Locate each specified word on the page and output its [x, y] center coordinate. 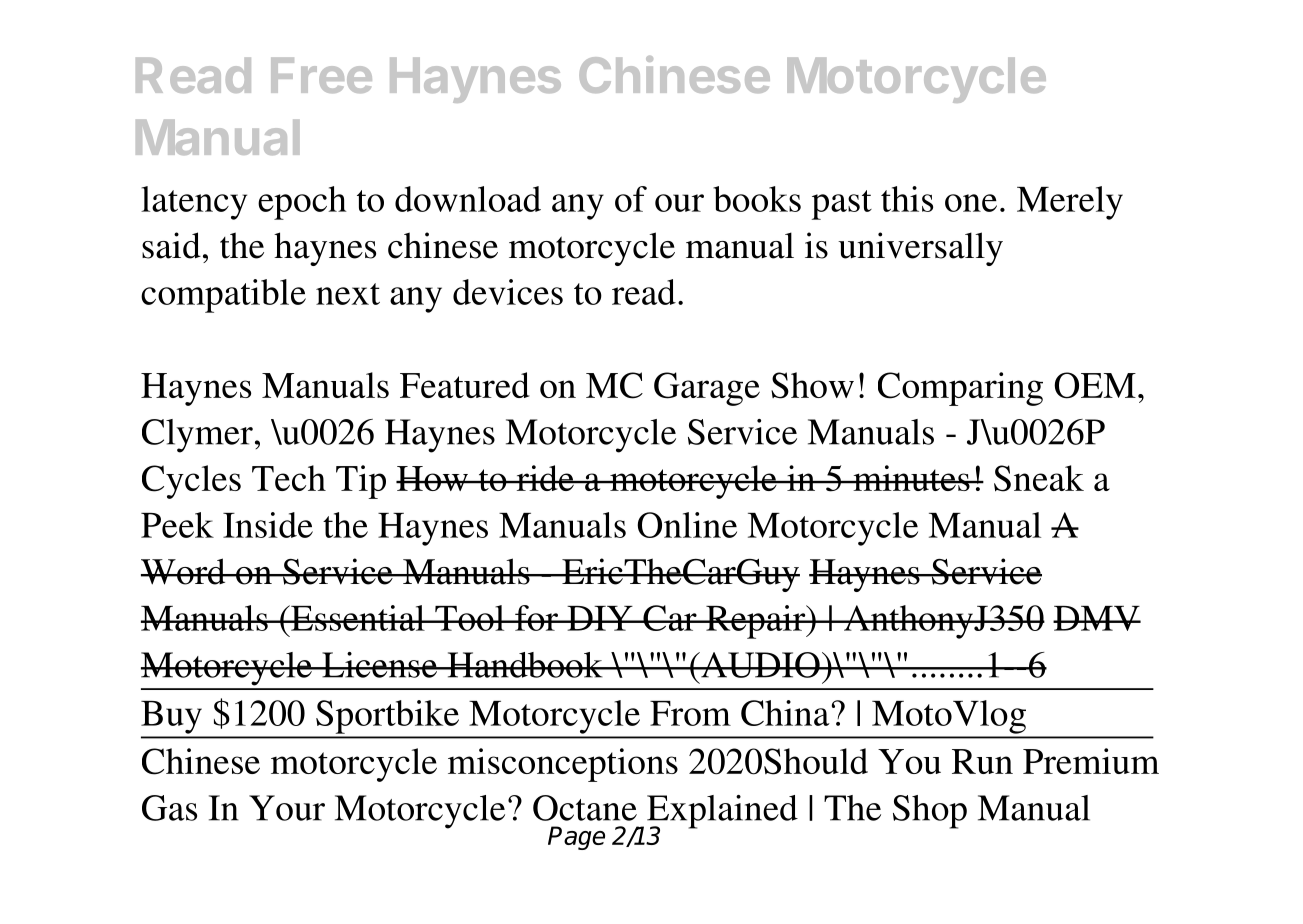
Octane [585, 808]
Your [287, 808]
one [971, 203]
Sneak [1039, 478]
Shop [930, 812]
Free [321, 75]
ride [545, 478]
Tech [289, 478]
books [757, 199]
